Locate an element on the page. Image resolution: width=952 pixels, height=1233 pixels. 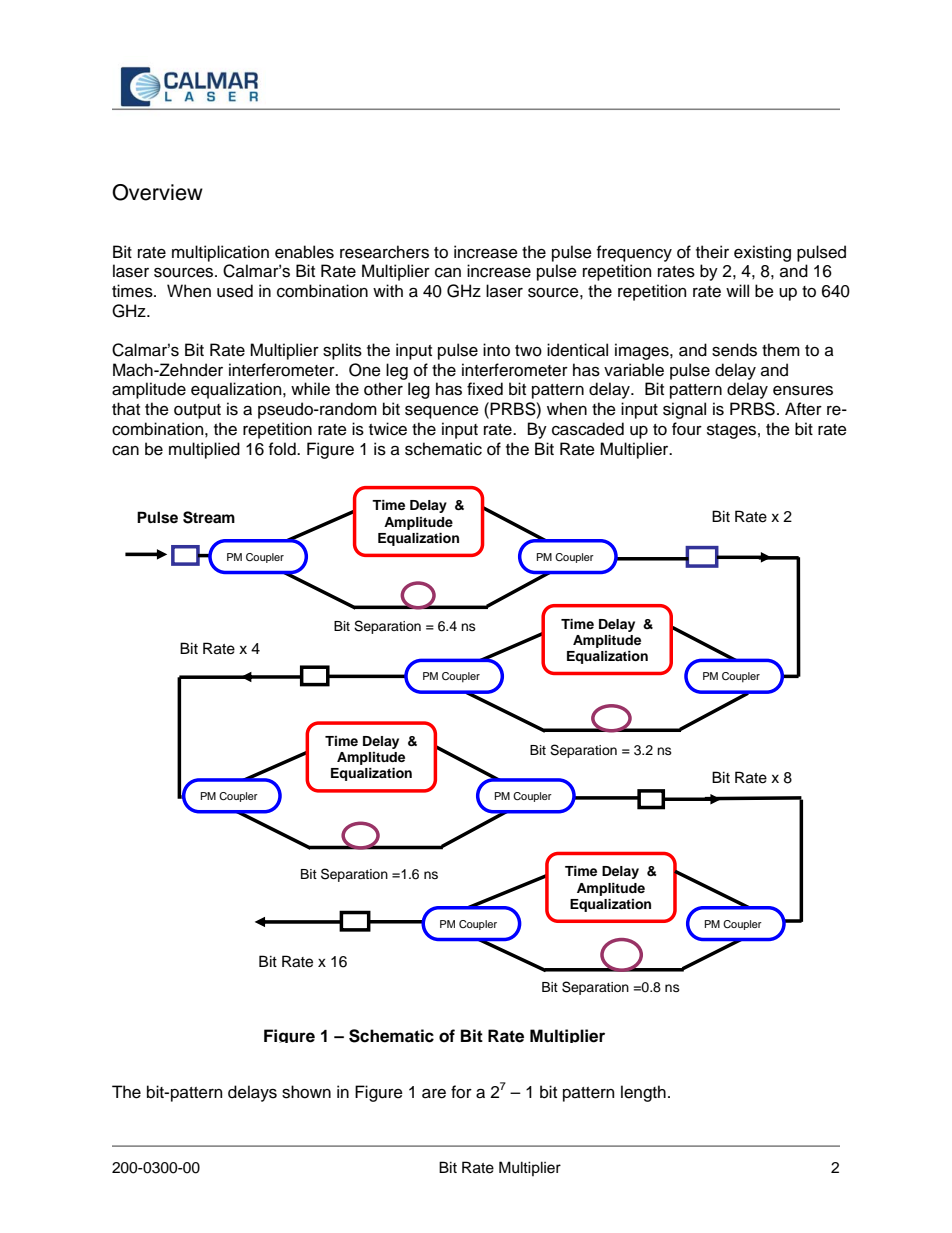
length is located at coordinates (643, 1093).
